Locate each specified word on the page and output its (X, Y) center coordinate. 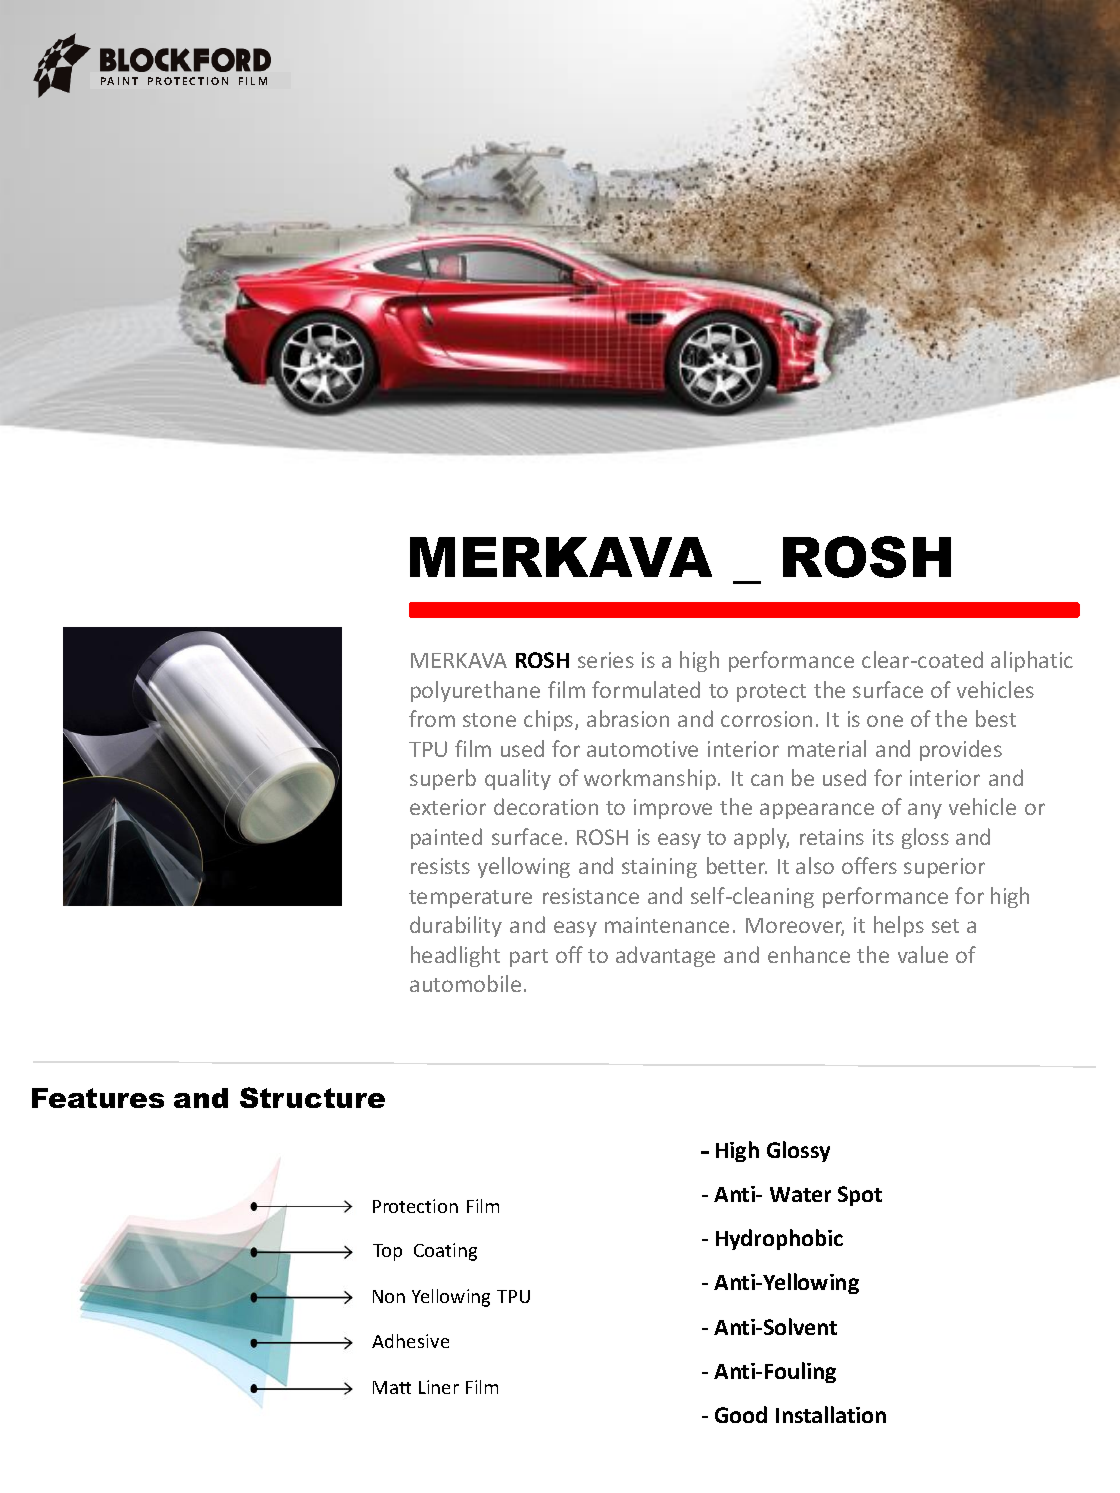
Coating (445, 1252)
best (996, 718)
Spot (860, 1196)
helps (899, 926)
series (606, 660)
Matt (392, 1387)
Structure (312, 1097)
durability (456, 926)
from (432, 718)
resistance (591, 896)
